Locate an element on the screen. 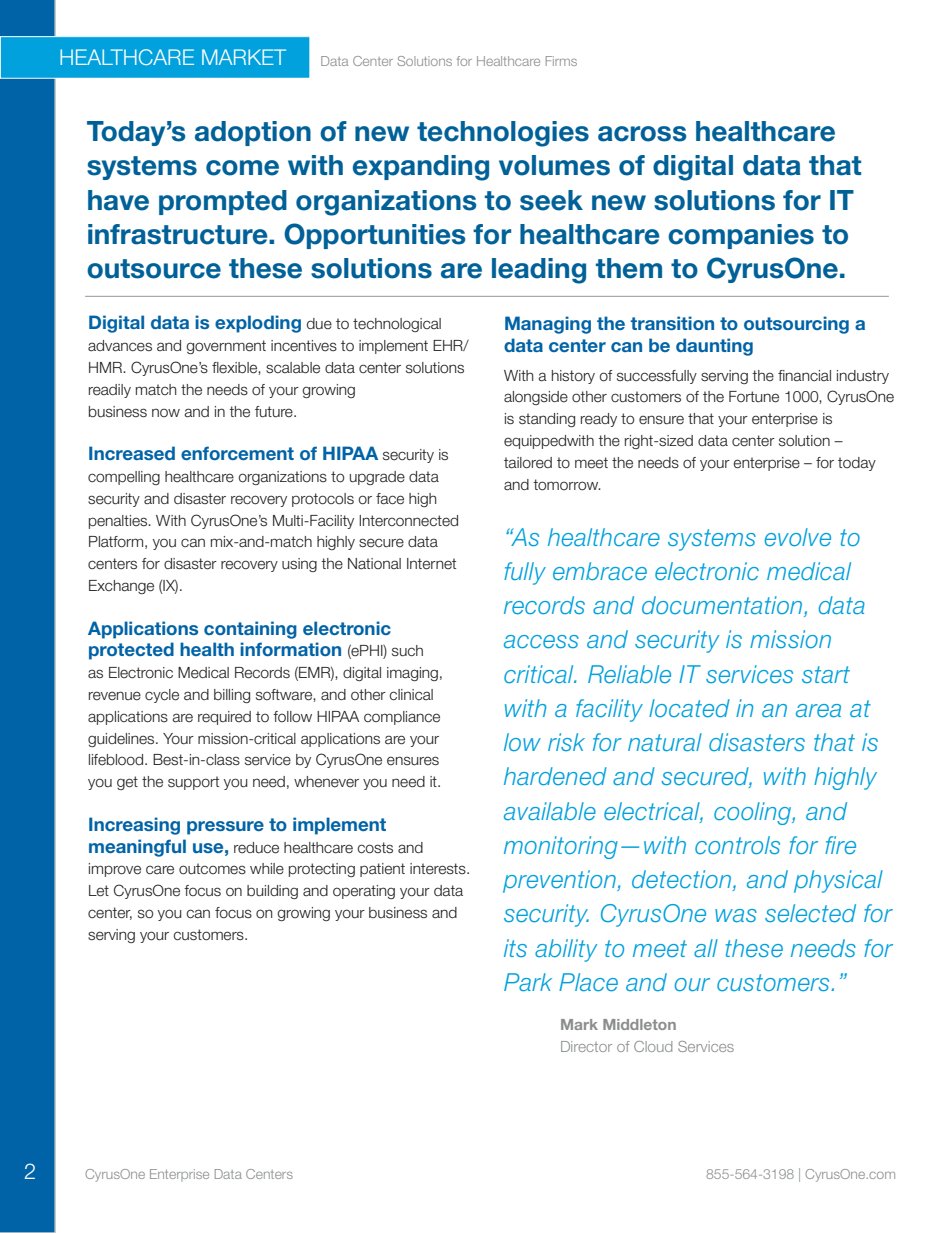 The width and height of the screenshot is (952, 1233). start is located at coordinates (826, 674).
